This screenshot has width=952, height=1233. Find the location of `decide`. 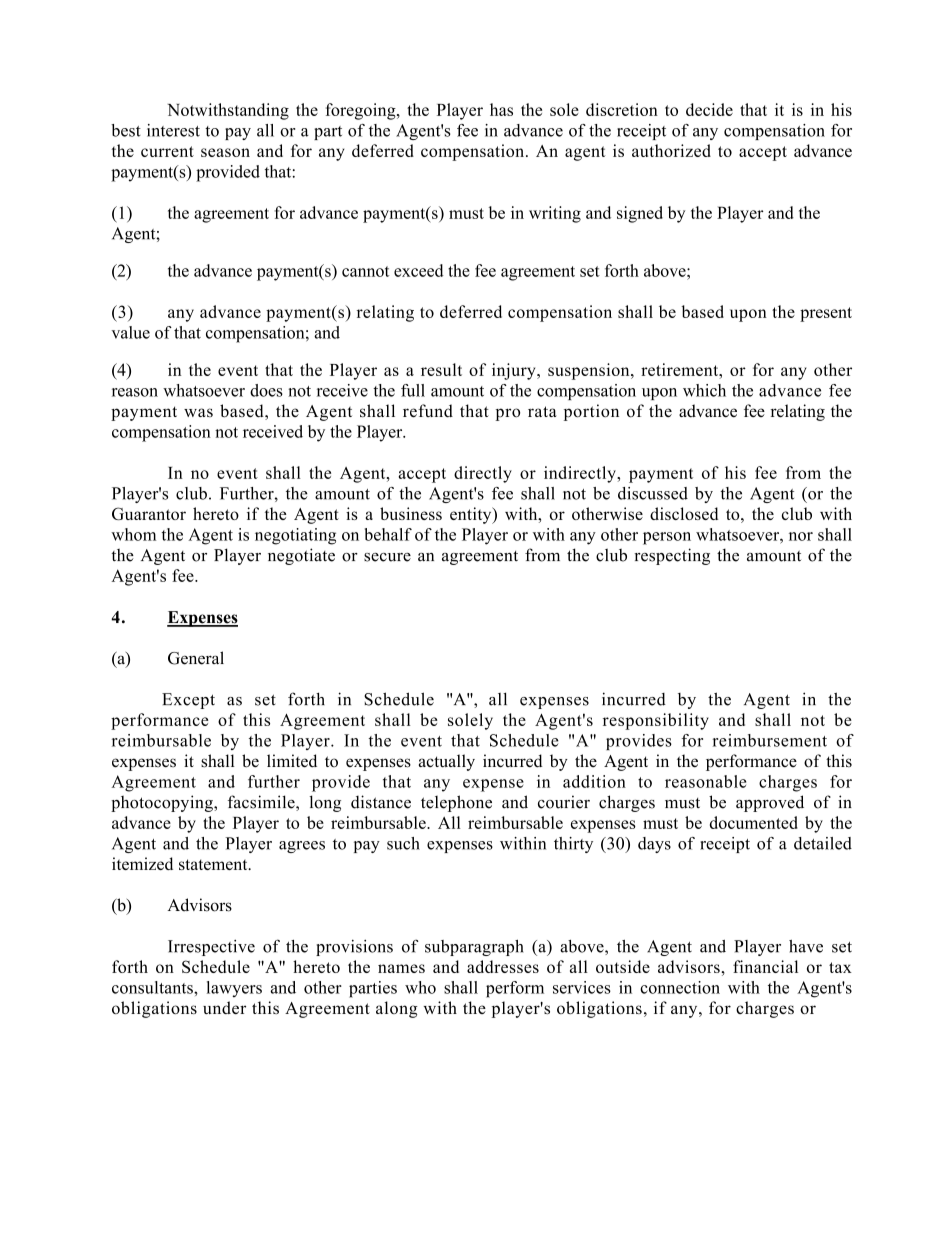

decide is located at coordinates (709, 109).
